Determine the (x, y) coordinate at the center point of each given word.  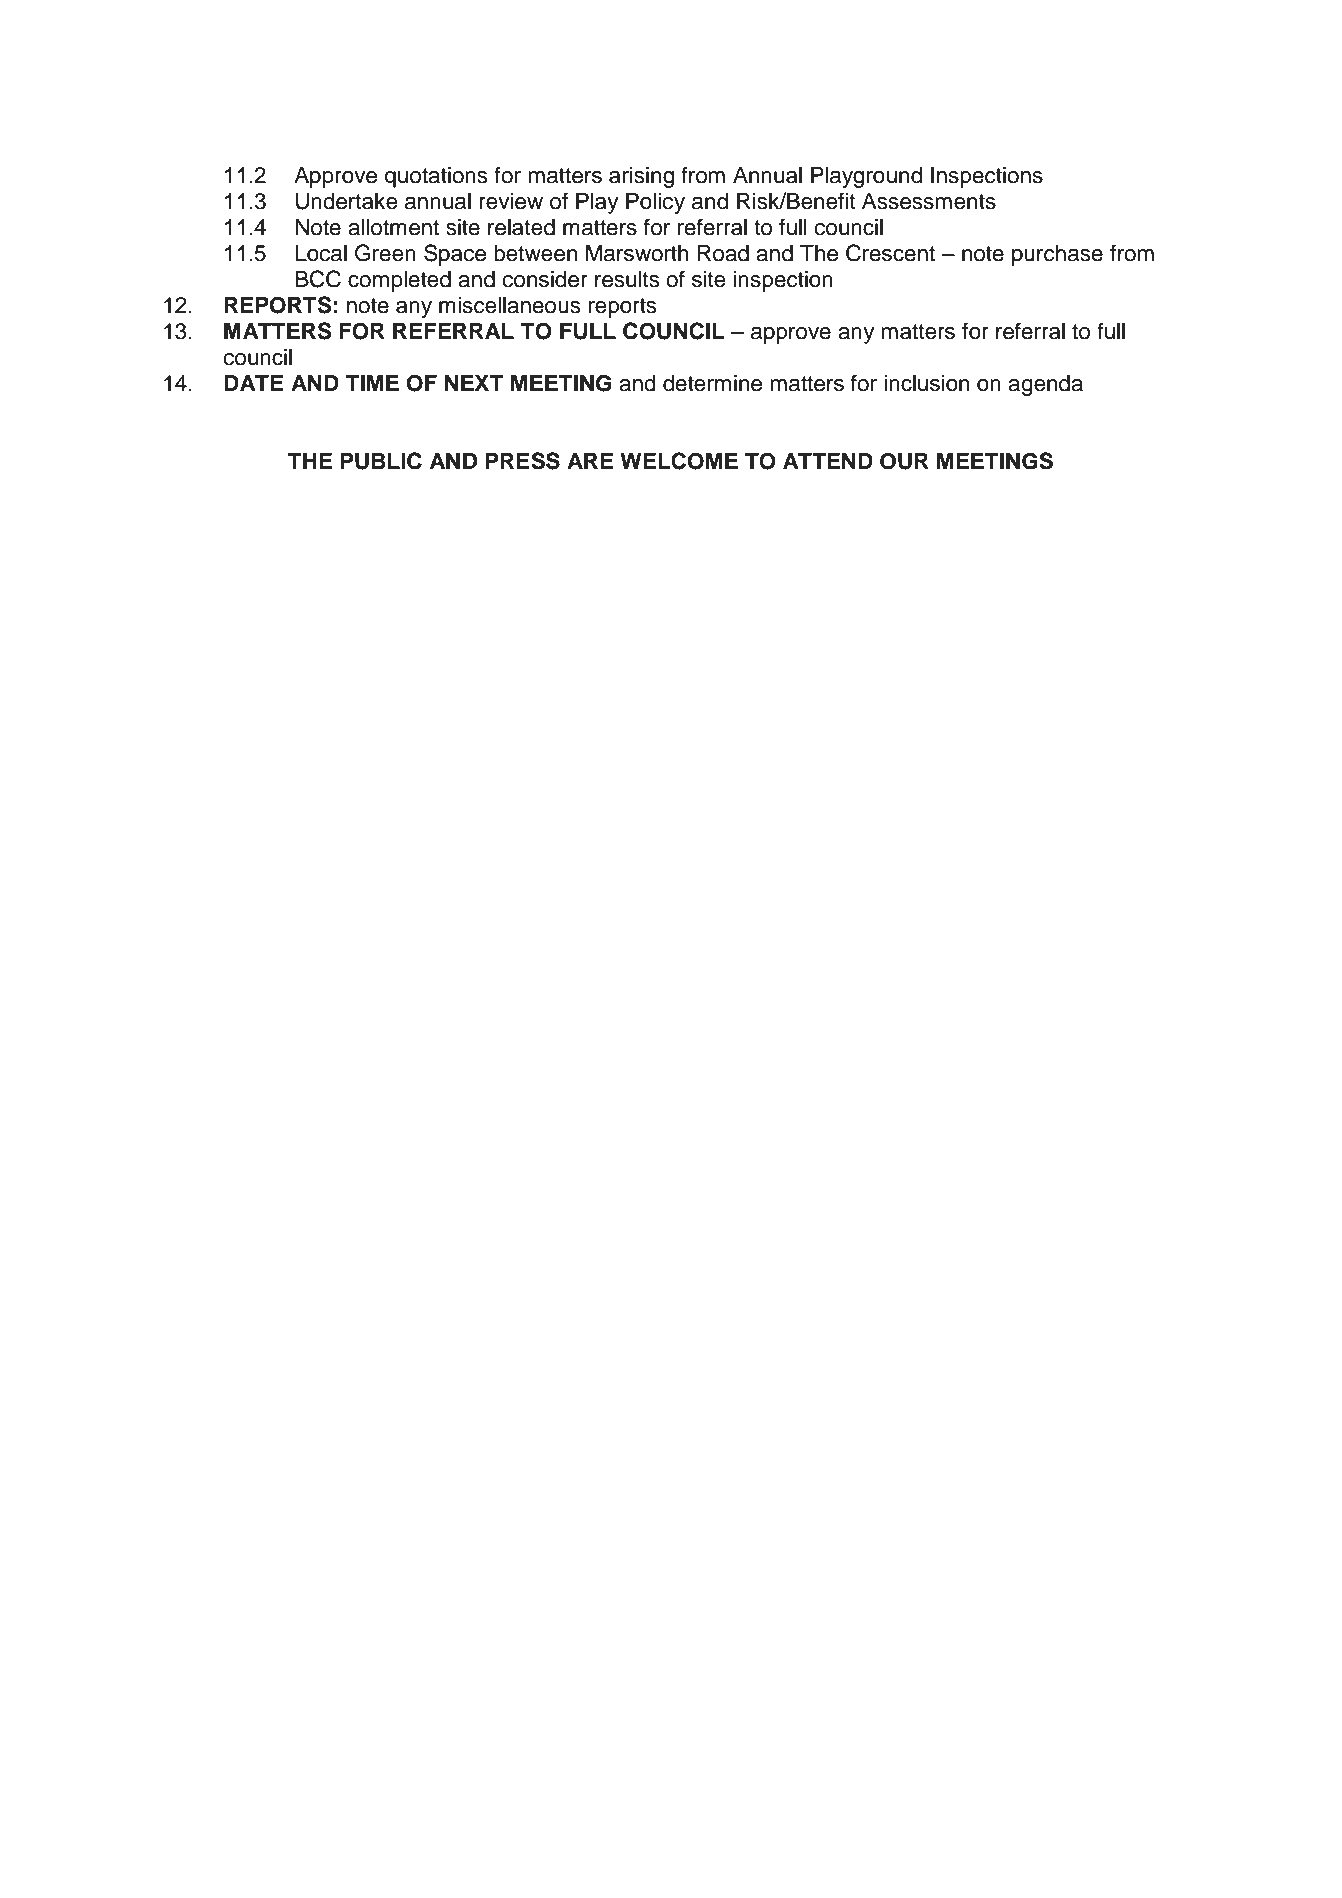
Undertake (347, 201)
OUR (904, 461)
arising (641, 177)
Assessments (929, 201)
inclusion (926, 383)
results (627, 279)
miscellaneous (509, 305)
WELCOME (679, 461)
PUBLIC (381, 461)
